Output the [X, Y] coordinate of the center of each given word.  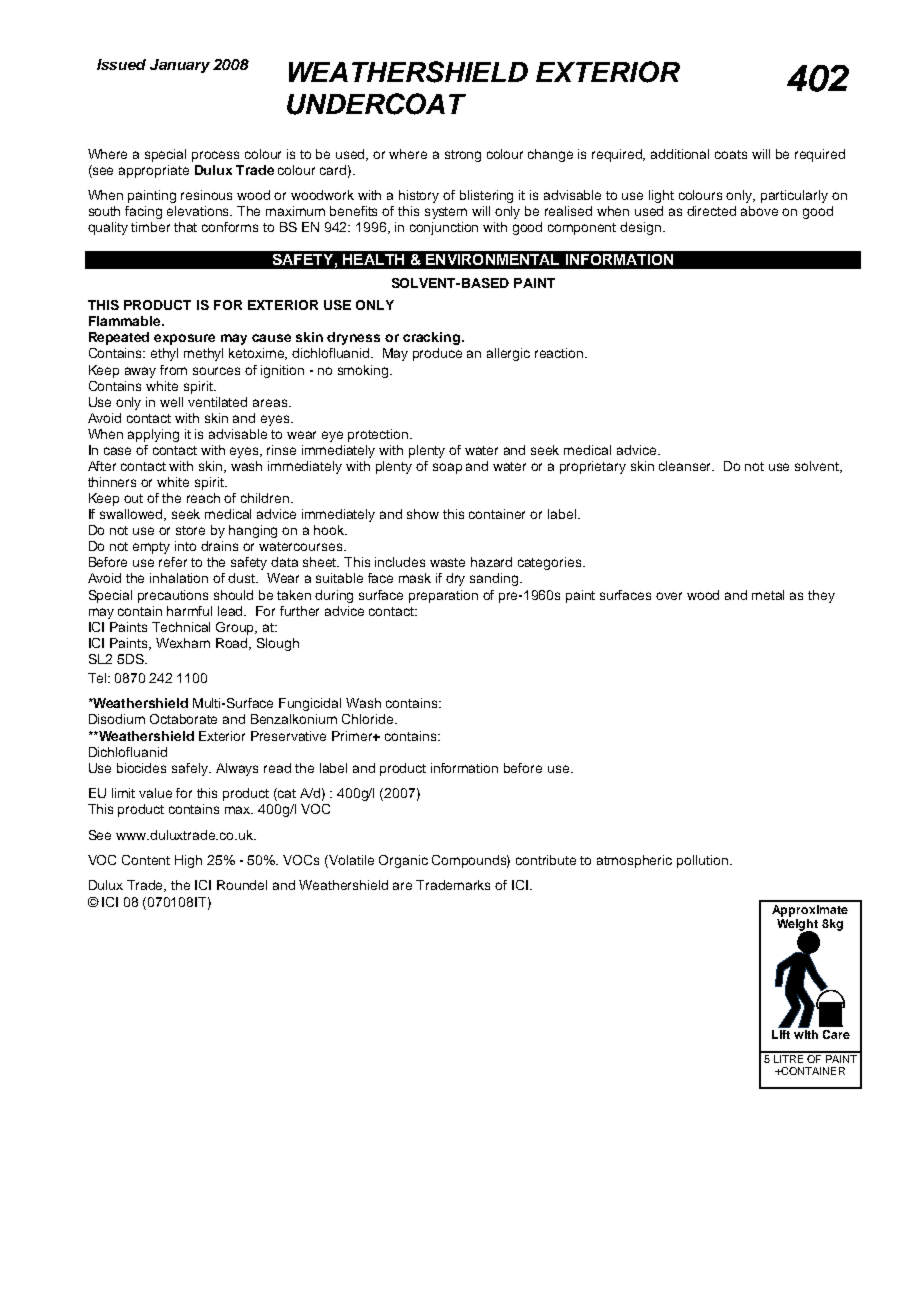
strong [463, 156]
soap [447, 468]
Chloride [369, 719]
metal [768, 595]
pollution [704, 861]
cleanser [686, 466]
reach [203, 498]
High [188, 861]
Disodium [117, 719]
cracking [433, 338]
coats [731, 154]
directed [711, 211]
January [180, 66]
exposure [184, 339]
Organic [403, 861]
